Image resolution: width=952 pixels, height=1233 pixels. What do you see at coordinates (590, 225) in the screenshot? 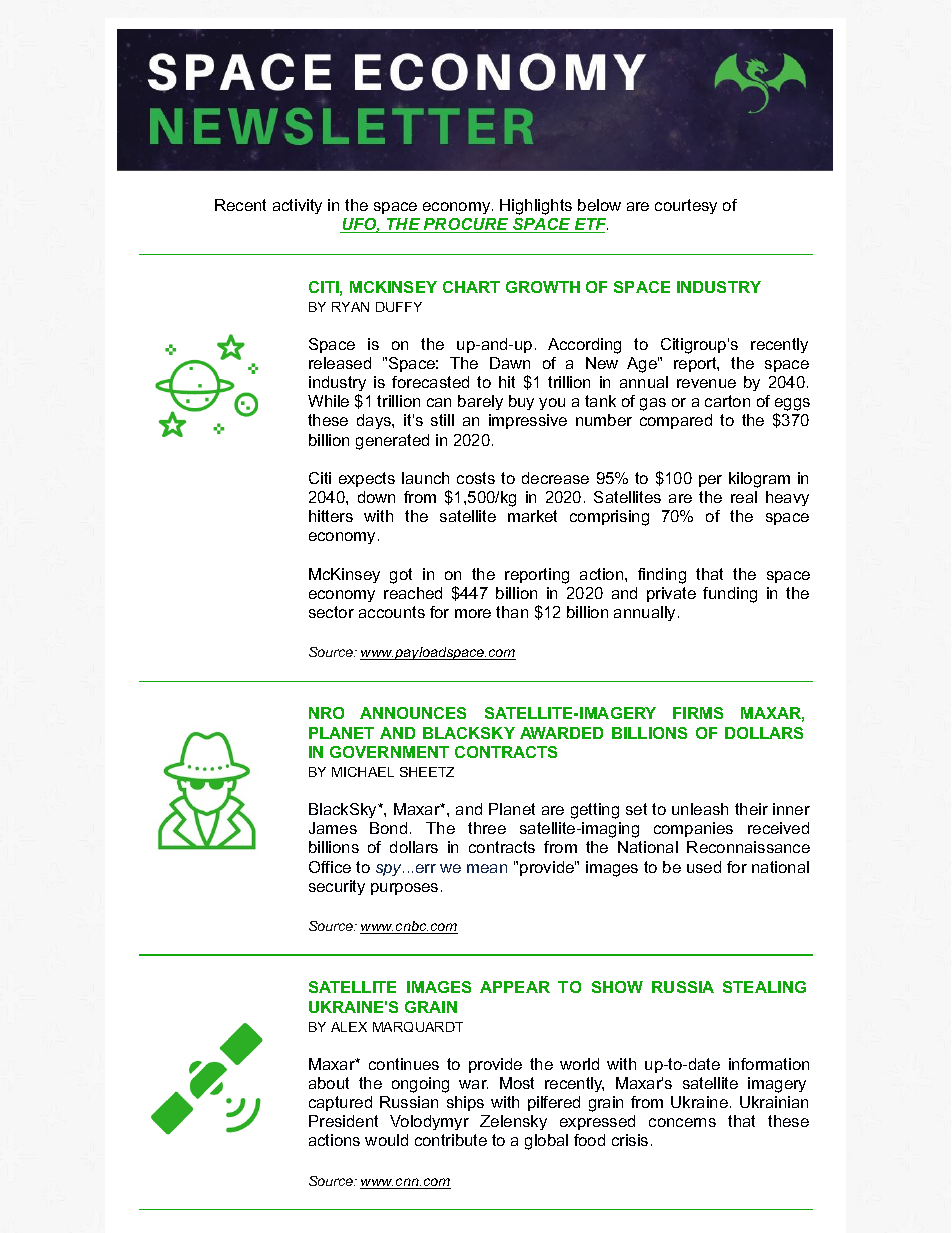
I see `ETF` at bounding box center [590, 225].
